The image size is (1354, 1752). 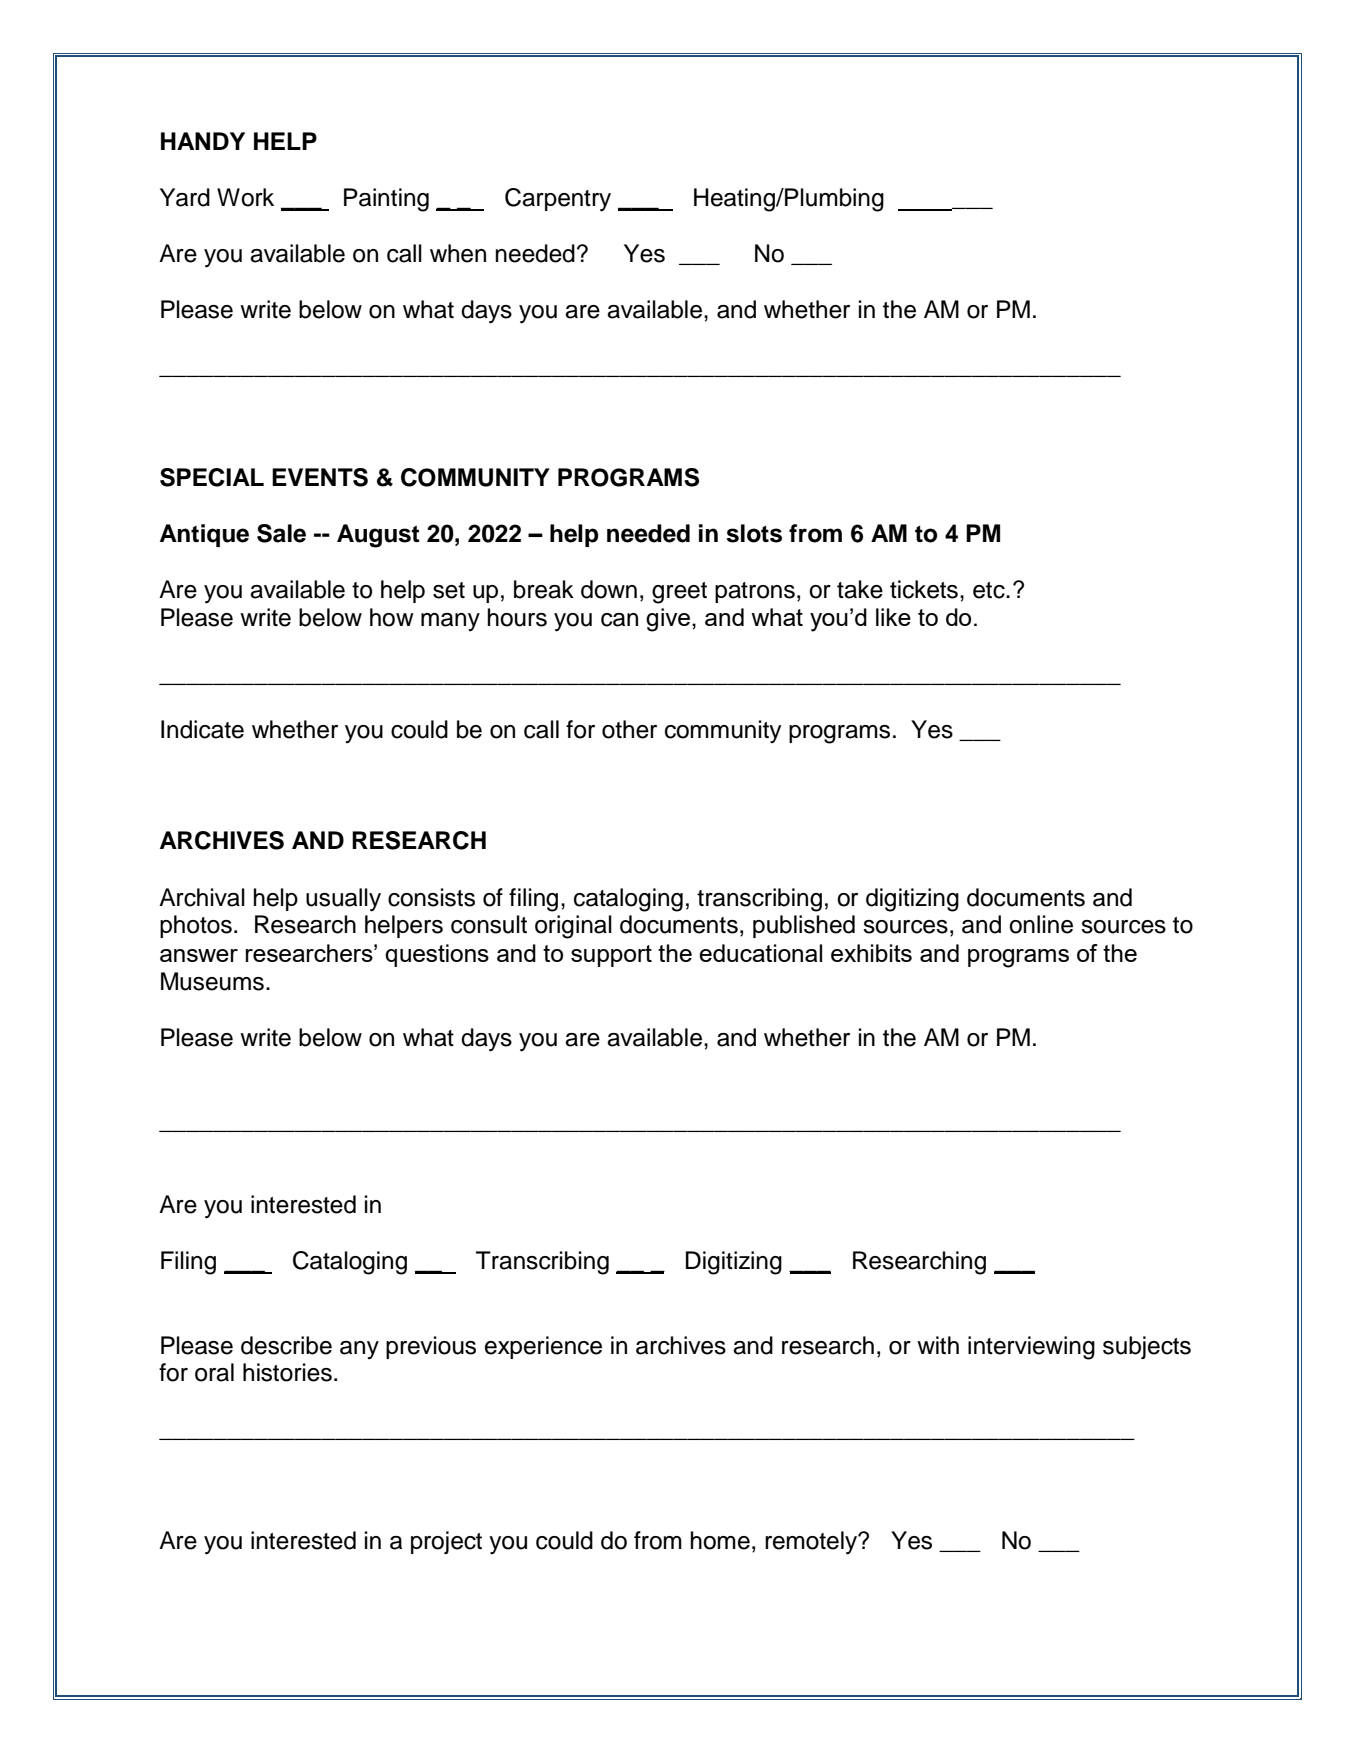 What do you see at coordinates (990, 590) in the screenshot?
I see `etc` at bounding box center [990, 590].
